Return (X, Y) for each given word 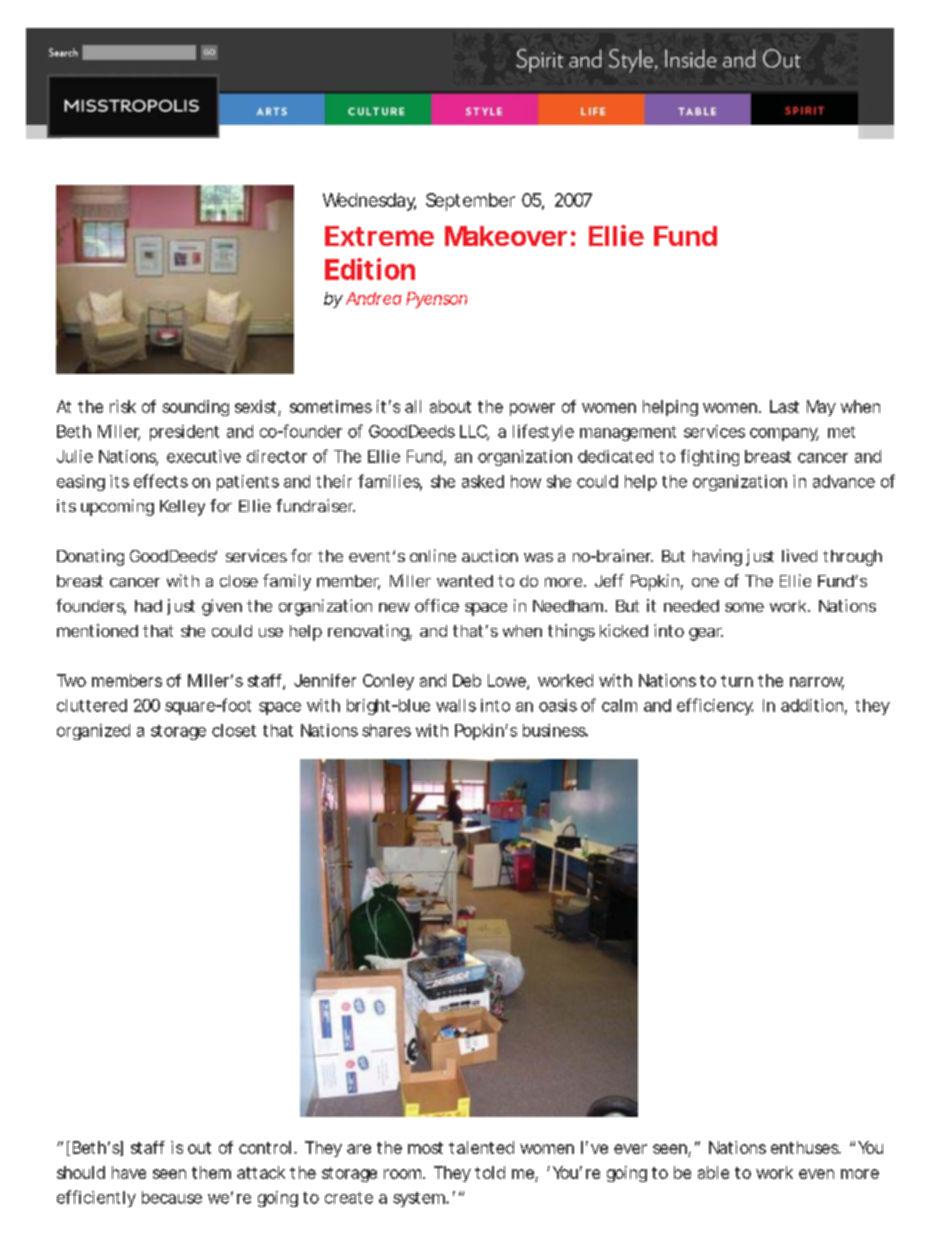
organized (93, 732)
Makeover (506, 236)
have (129, 1172)
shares (386, 730)
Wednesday (369, 202)
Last (784, 406)
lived (799, 555)
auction (490, 555)
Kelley (182, 508)
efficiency (715, 706)
